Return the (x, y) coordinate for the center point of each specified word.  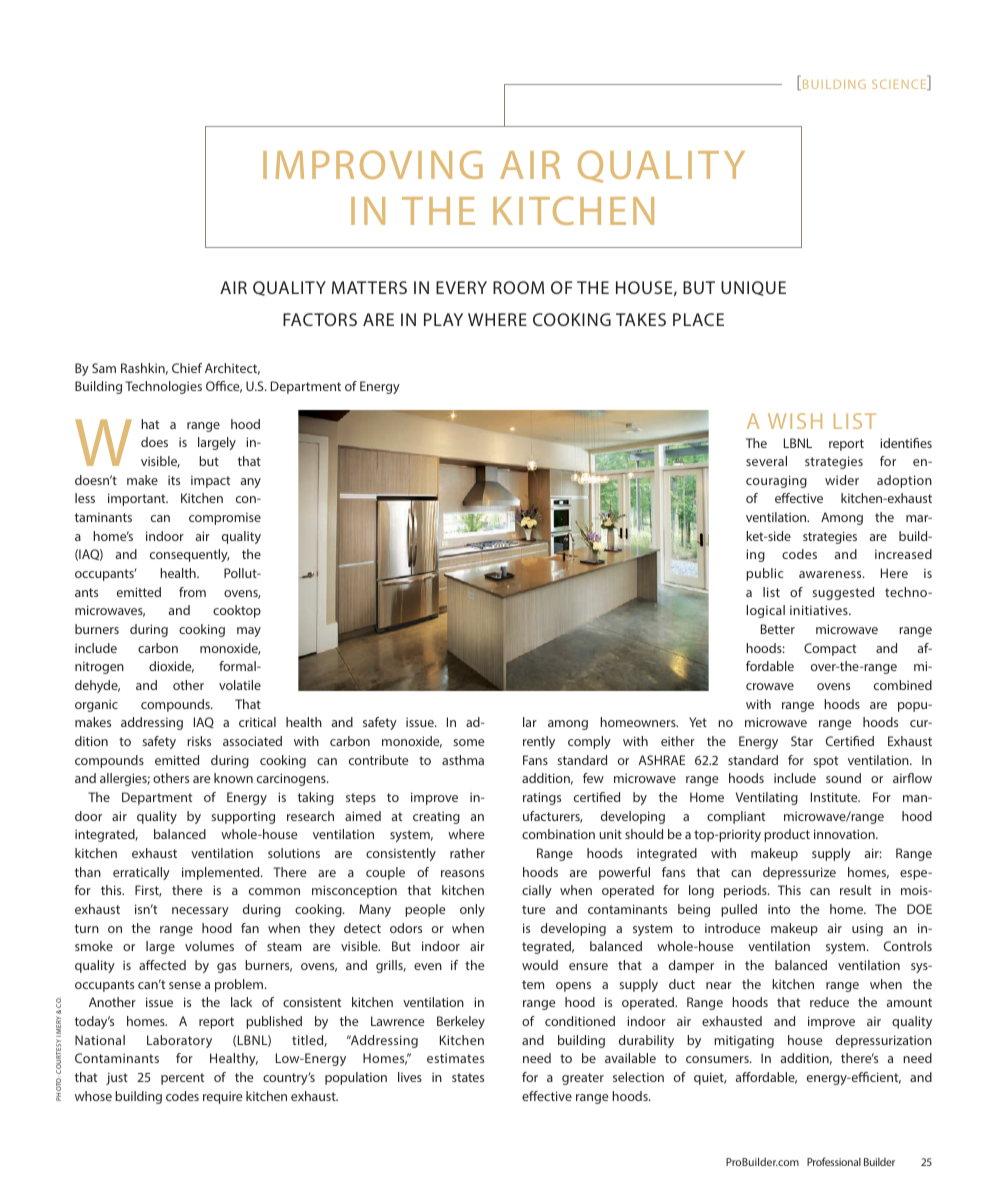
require (222, 1097)
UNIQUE (753, 288)
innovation (845, 834)
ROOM (518, 287)
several (766, 461)
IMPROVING (373, 164)
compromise (225, 518)
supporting (243, 817)
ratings (542, 798)
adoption (904, 481)
